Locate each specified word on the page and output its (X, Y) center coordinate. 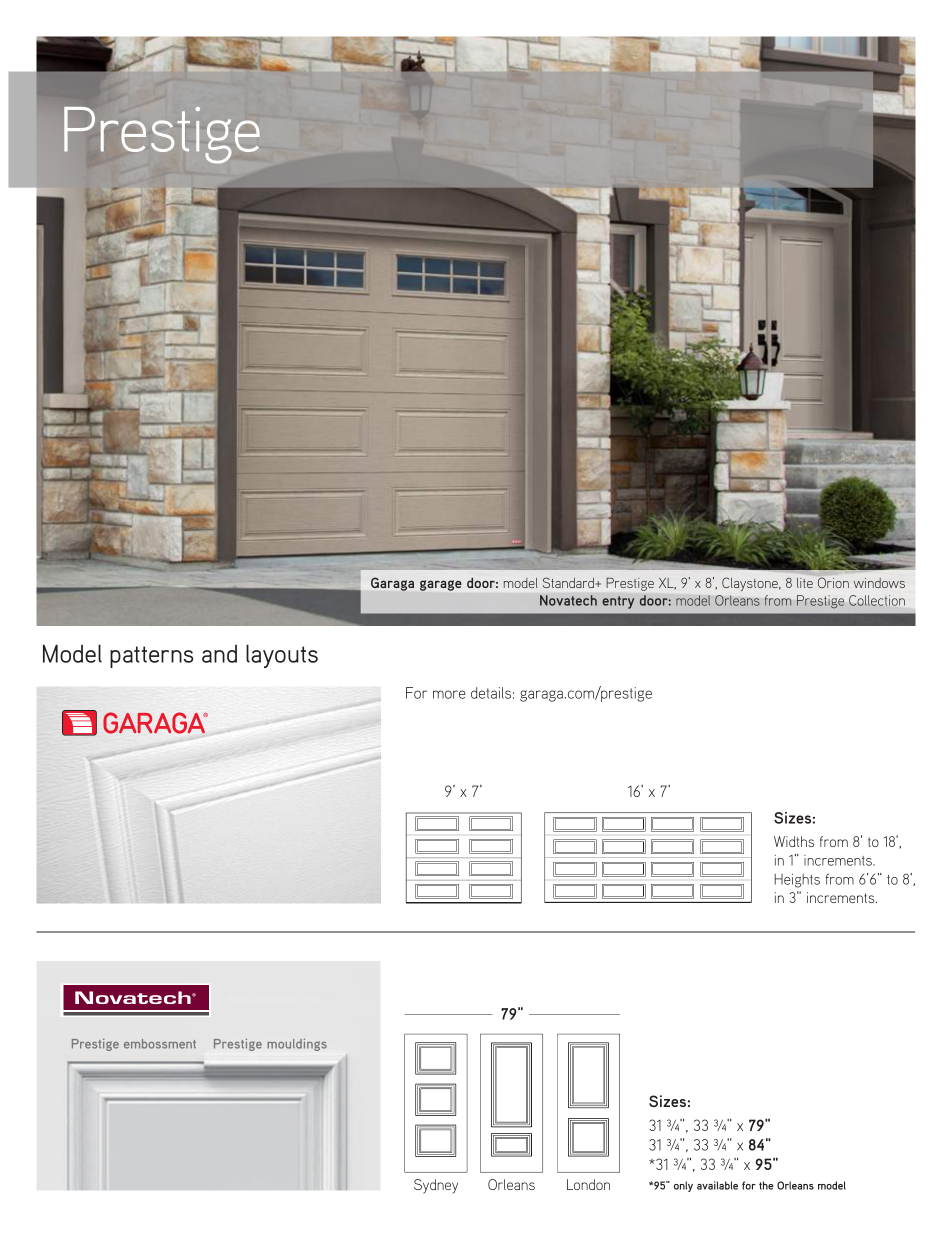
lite (805, 583)
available (717, 1185)
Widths (794, 841)
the (766, 1185)
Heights (797, 881)
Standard (569, 582)
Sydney (436, 1186)
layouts (282, 656)
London (588, 1184)
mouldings (297, 1044)
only (683, 1186)
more (449, 694)
